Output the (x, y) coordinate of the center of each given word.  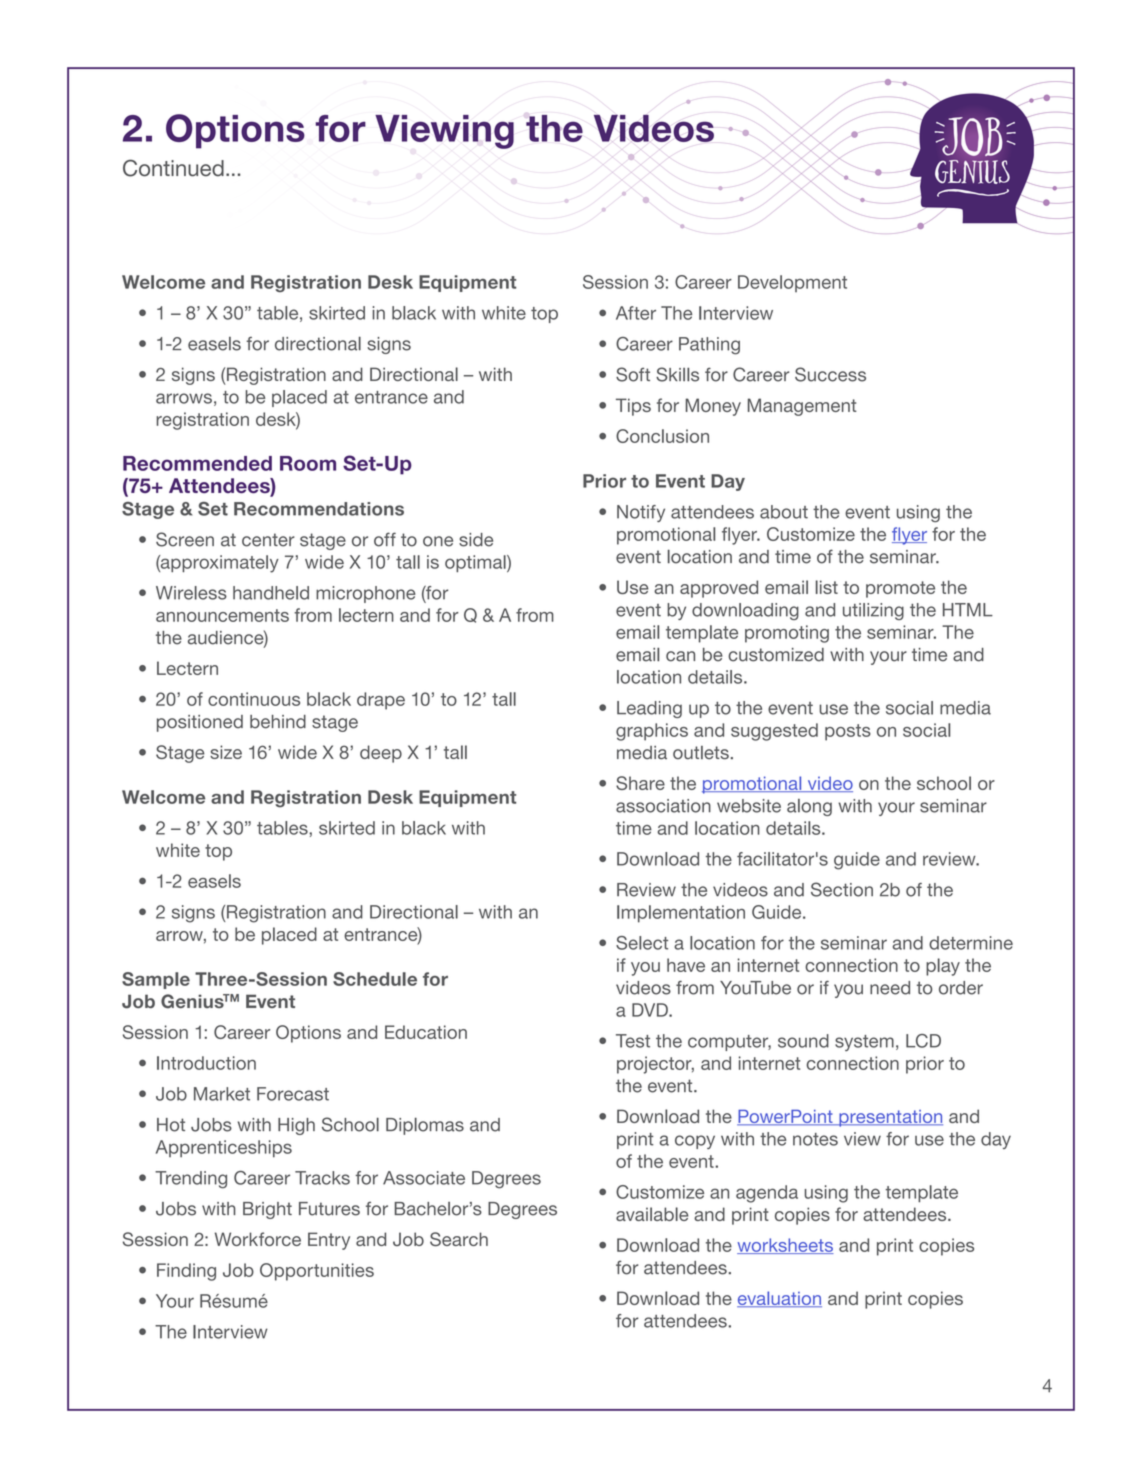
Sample (156, 980)
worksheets (785, 1246)
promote (900, 589)
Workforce (258, 1239)
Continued (173, 168)
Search (459, 1239)
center (268, 540)
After (636, 313)
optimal (476, 563)
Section (842, 889)
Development (792, 283)
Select (642, 943)
